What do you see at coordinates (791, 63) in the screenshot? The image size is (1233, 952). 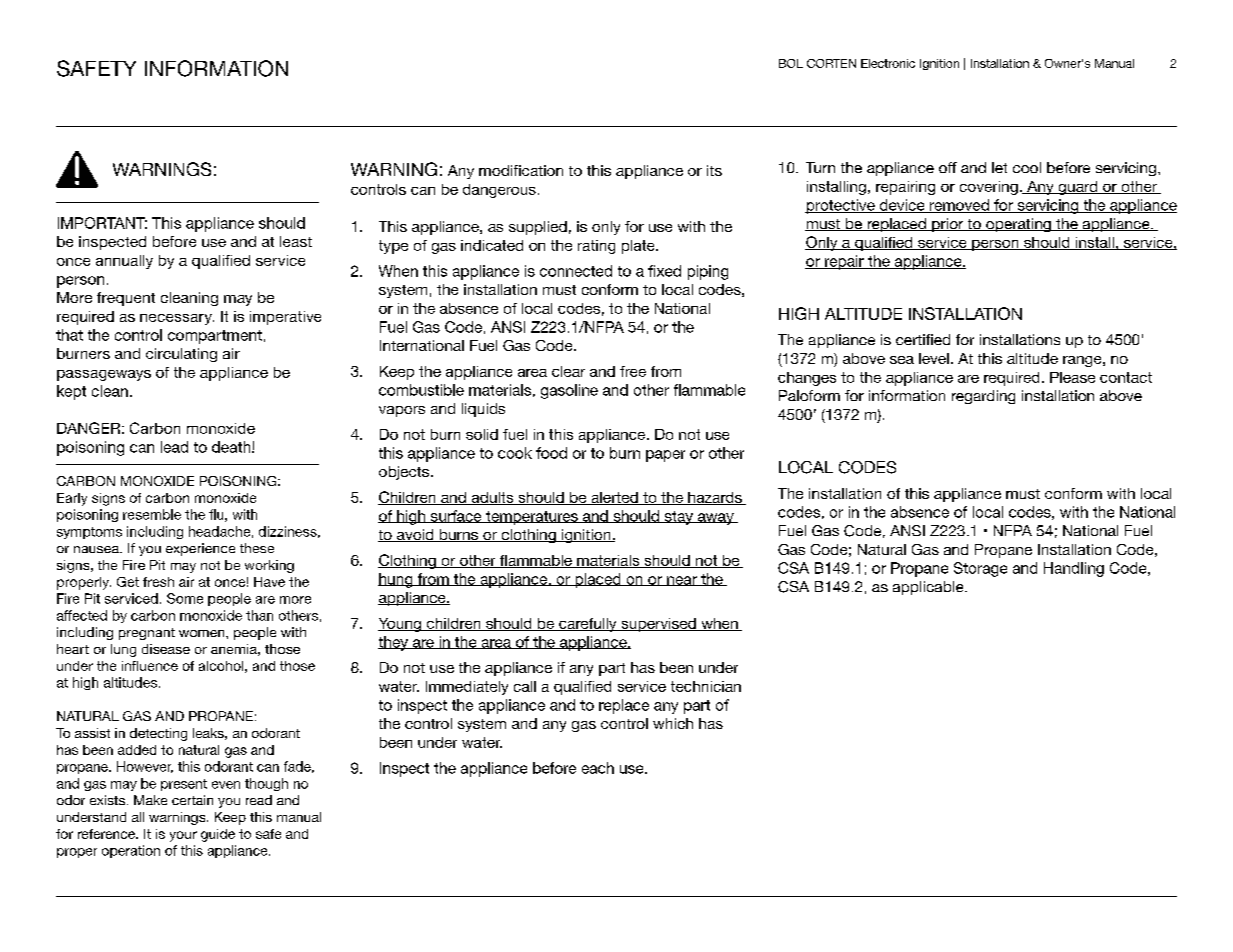 I see `BOL` at bounding box center [791, 63].
